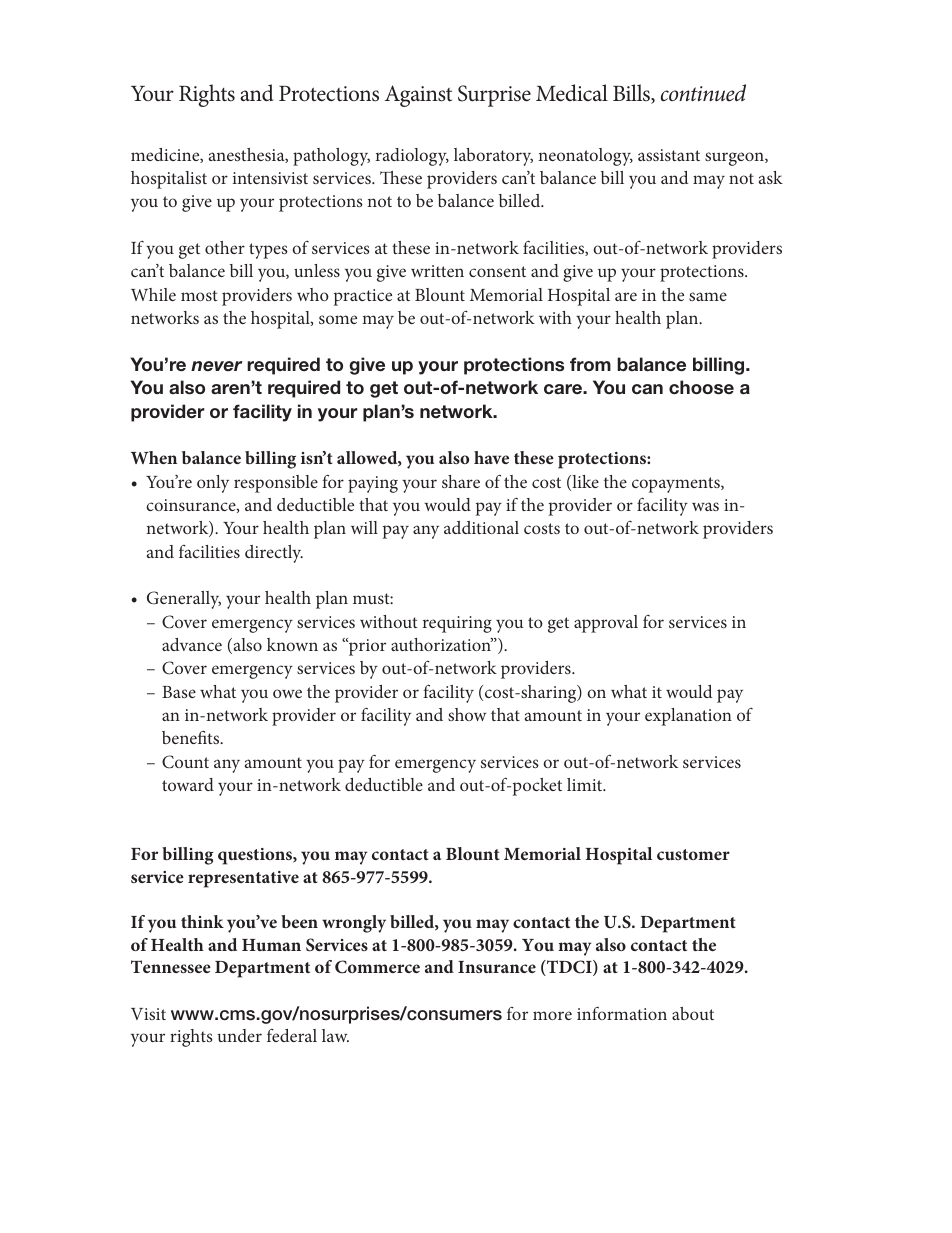  Describe the element at coordinates (331, 157) in the screenshot. I see `pathology` at that location.
